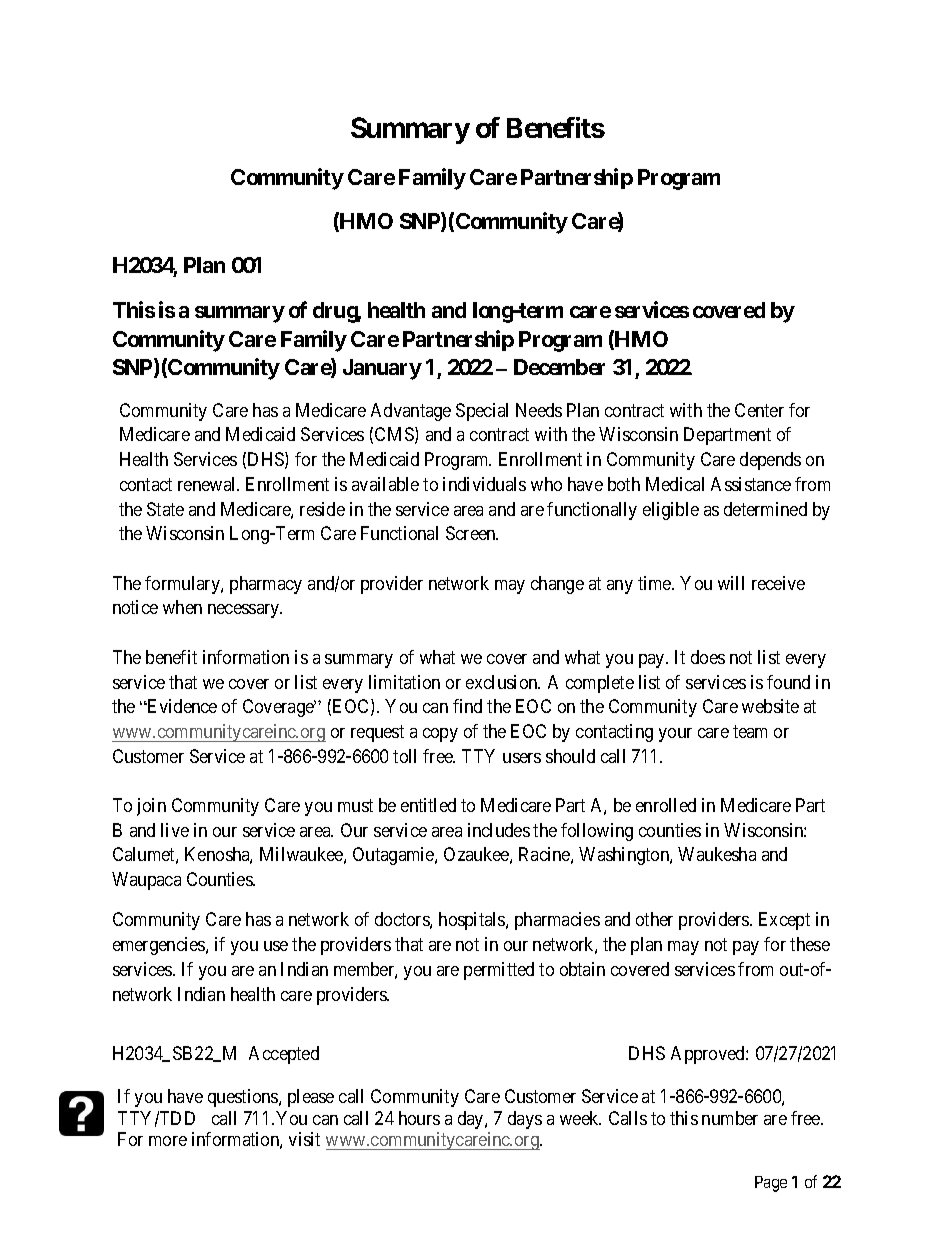 This screenshot has height=1233, width=952. What do you see at coordinates (472, 533) in the screenshot?
I see `Screen` at bounding box center [472, 533].
